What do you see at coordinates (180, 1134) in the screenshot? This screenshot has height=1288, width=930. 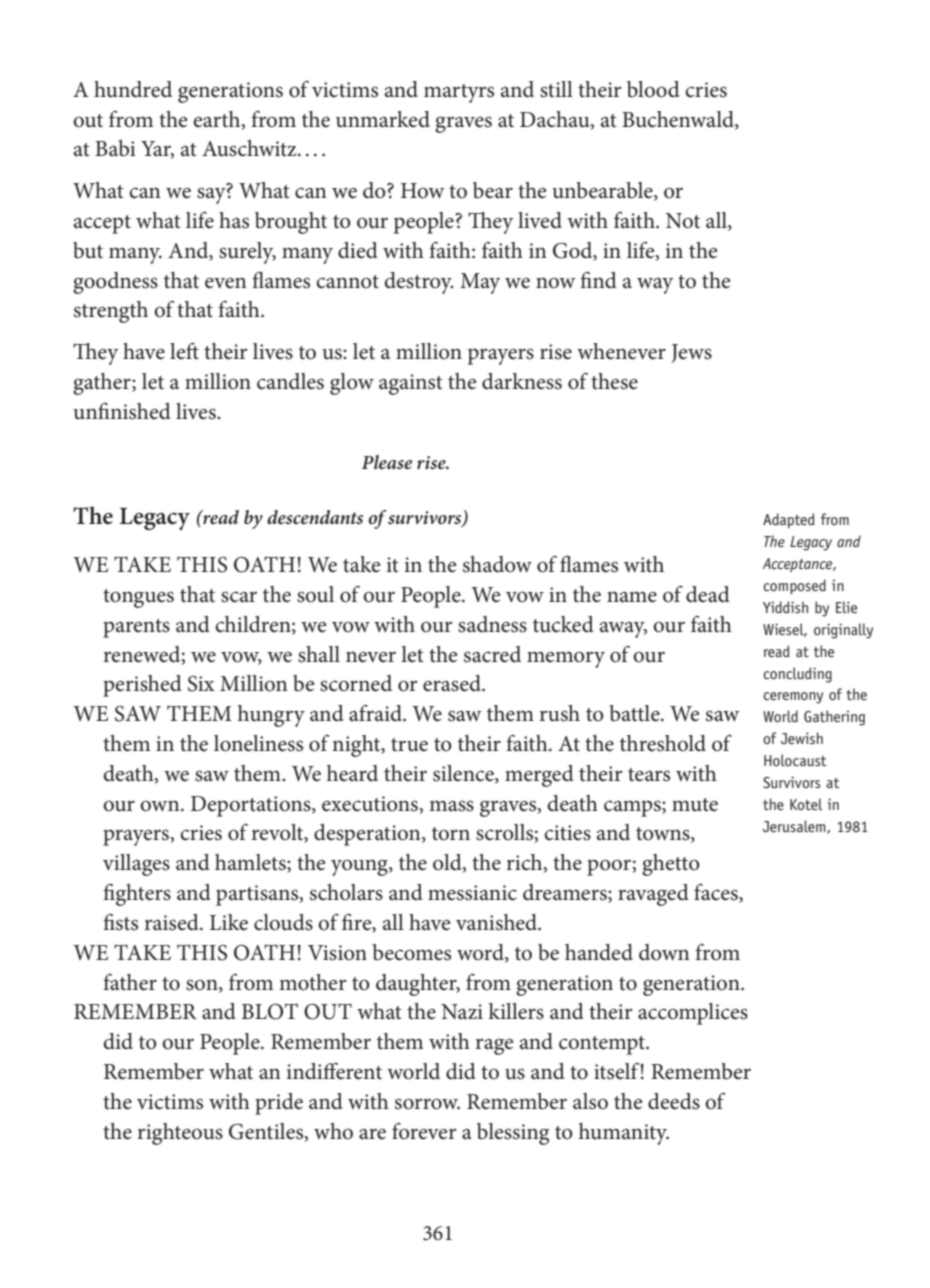 I see `righteous` at bounding box center [180, 1134].
